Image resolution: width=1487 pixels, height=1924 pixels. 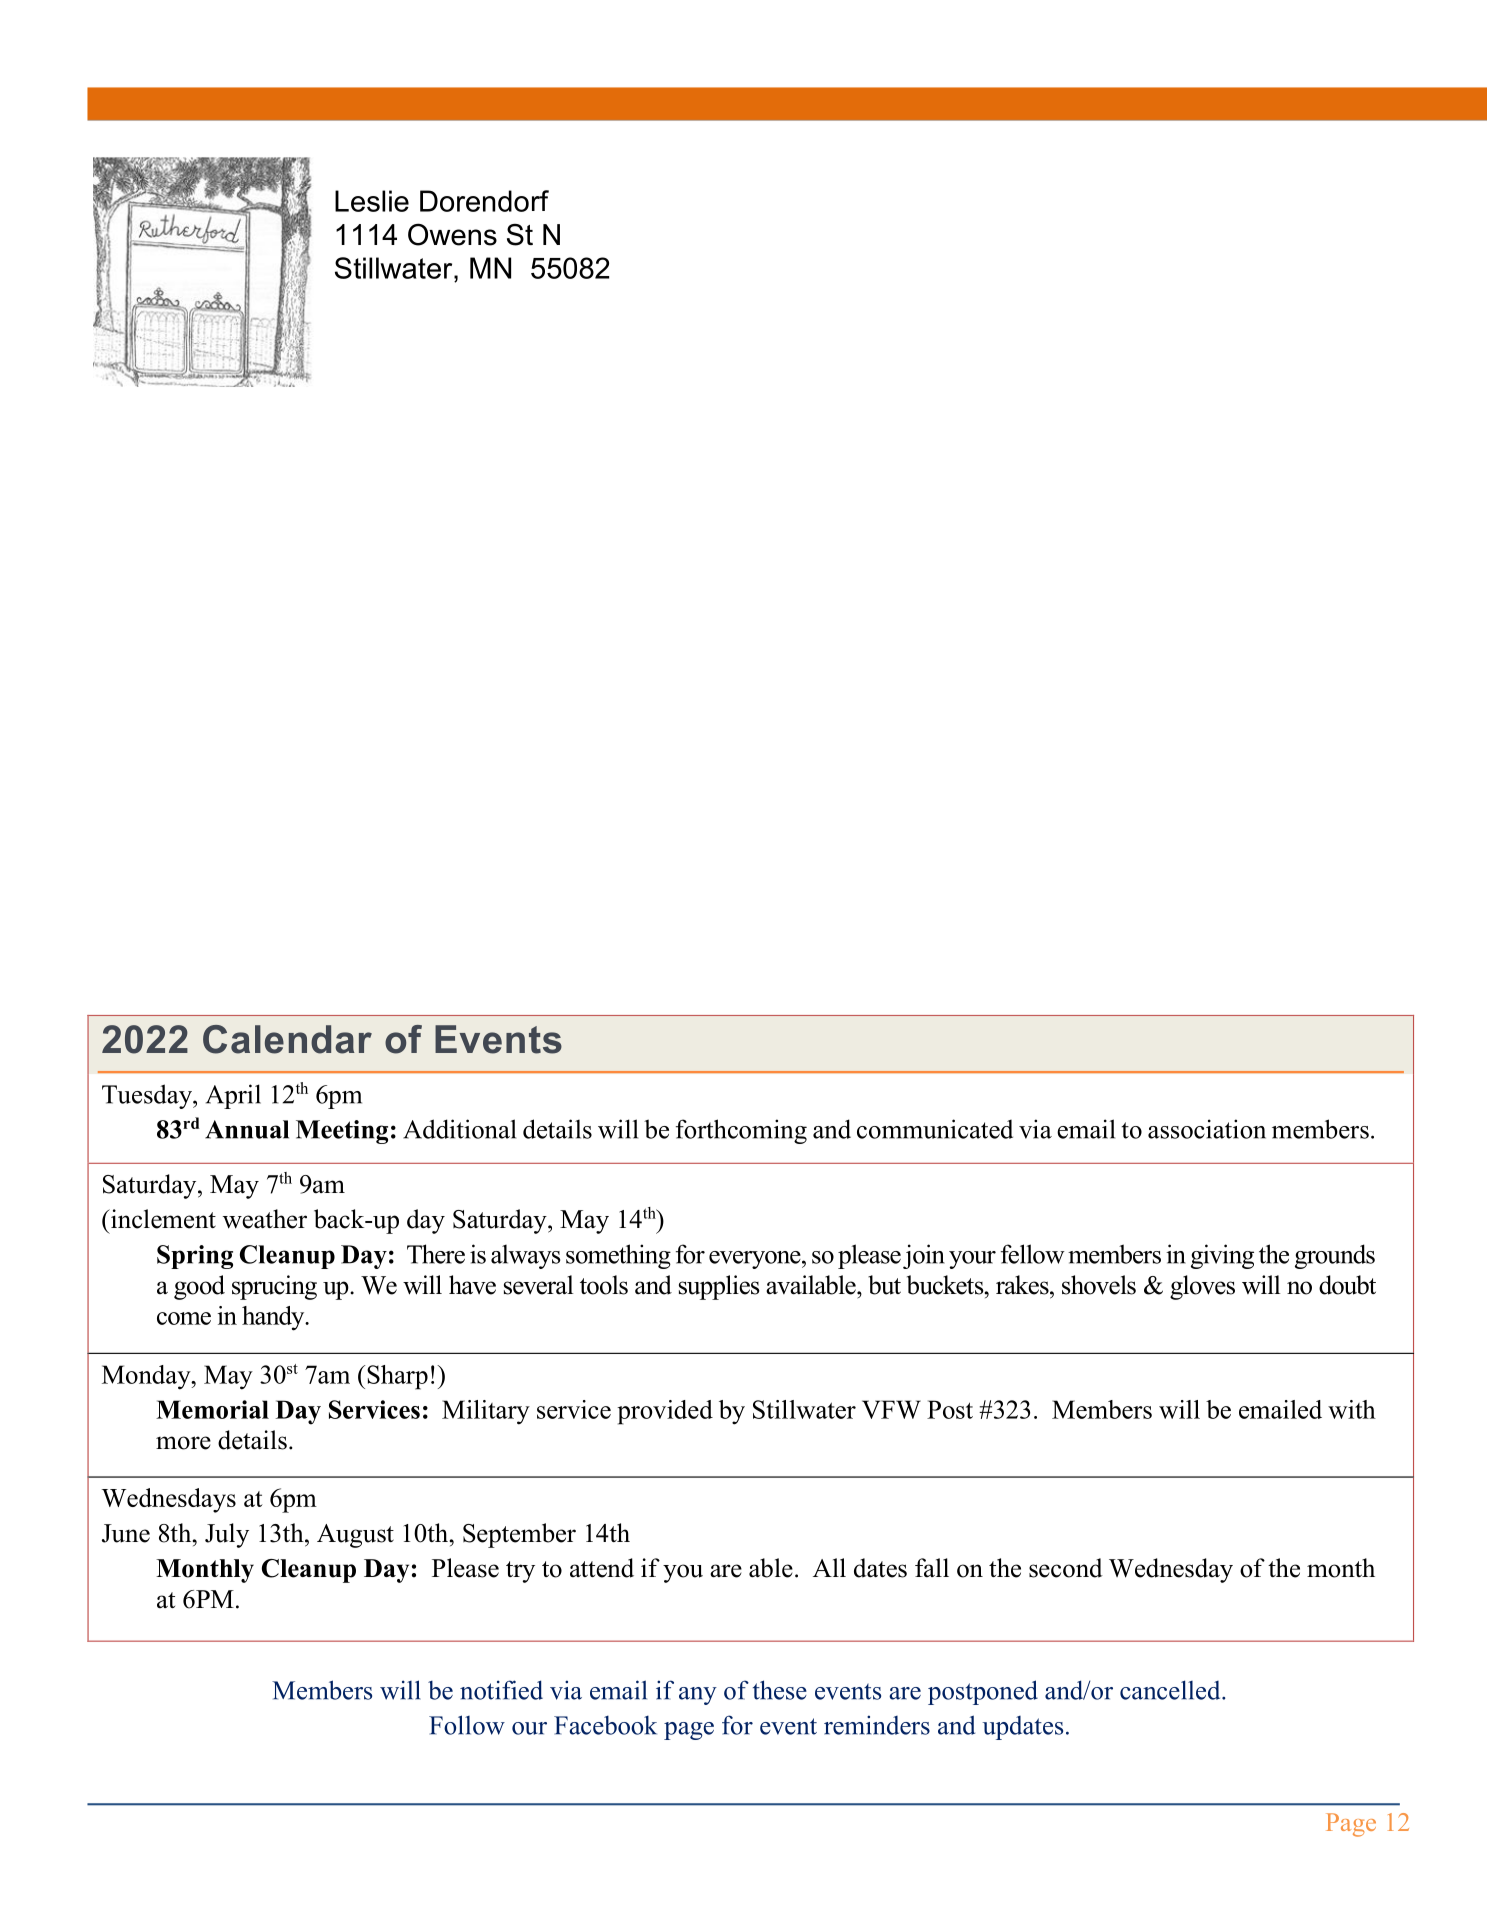 What do you see at coordinates (1207, 1129) in the screenshot?
I see `association` at bounding box center [1207, 1129].
